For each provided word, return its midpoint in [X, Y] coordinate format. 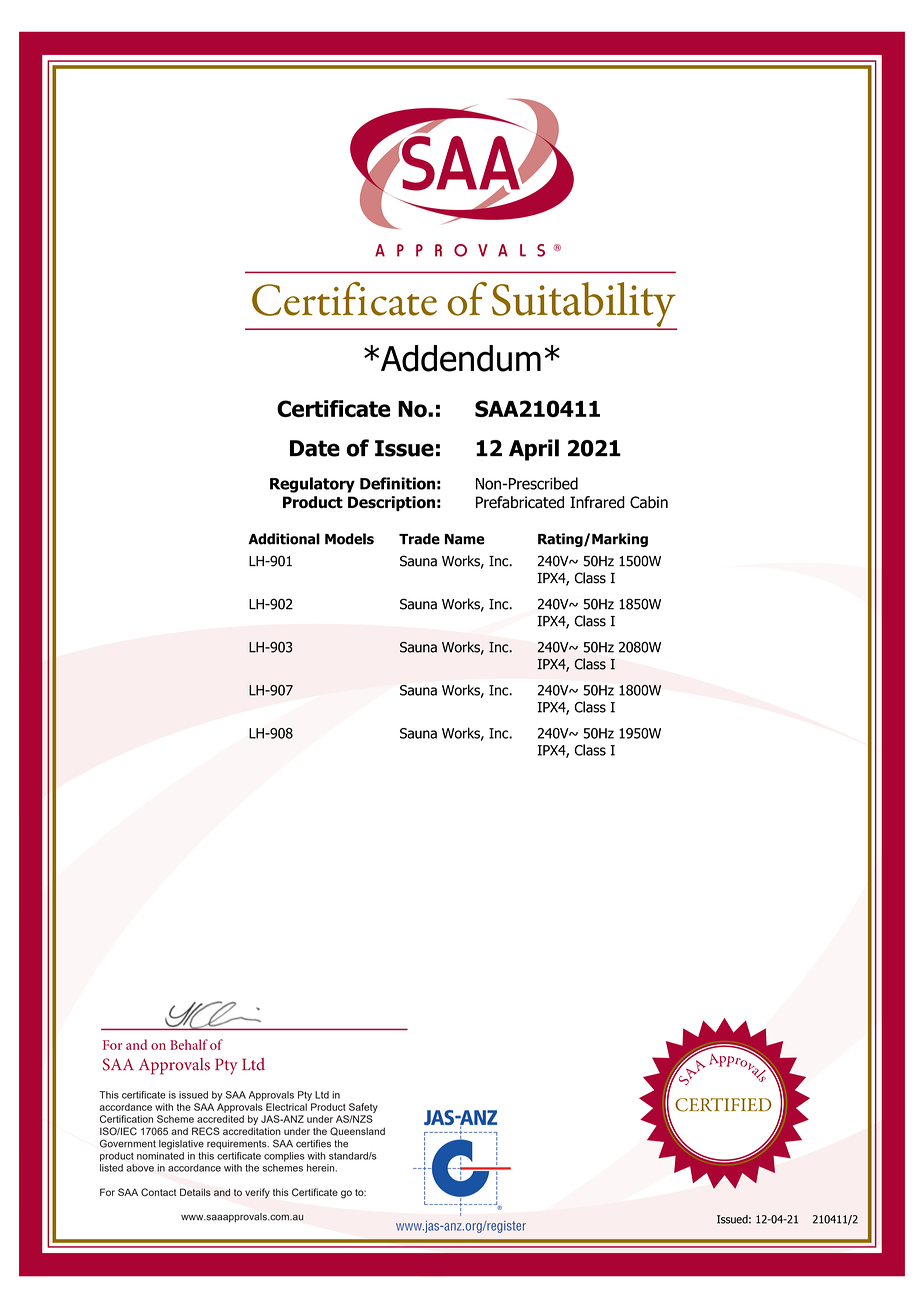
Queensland [357, 1131]
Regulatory [312, 485]
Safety [363, 1108]
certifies [313, 1143]
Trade [419, 539]
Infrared [597, 502]
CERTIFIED [723, 1105]
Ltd [322, 1095]
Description [391, 503]
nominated [160, 1156]
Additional [284, 539]
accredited [220, 1119]
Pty [305, 1096]
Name [465, 539]
